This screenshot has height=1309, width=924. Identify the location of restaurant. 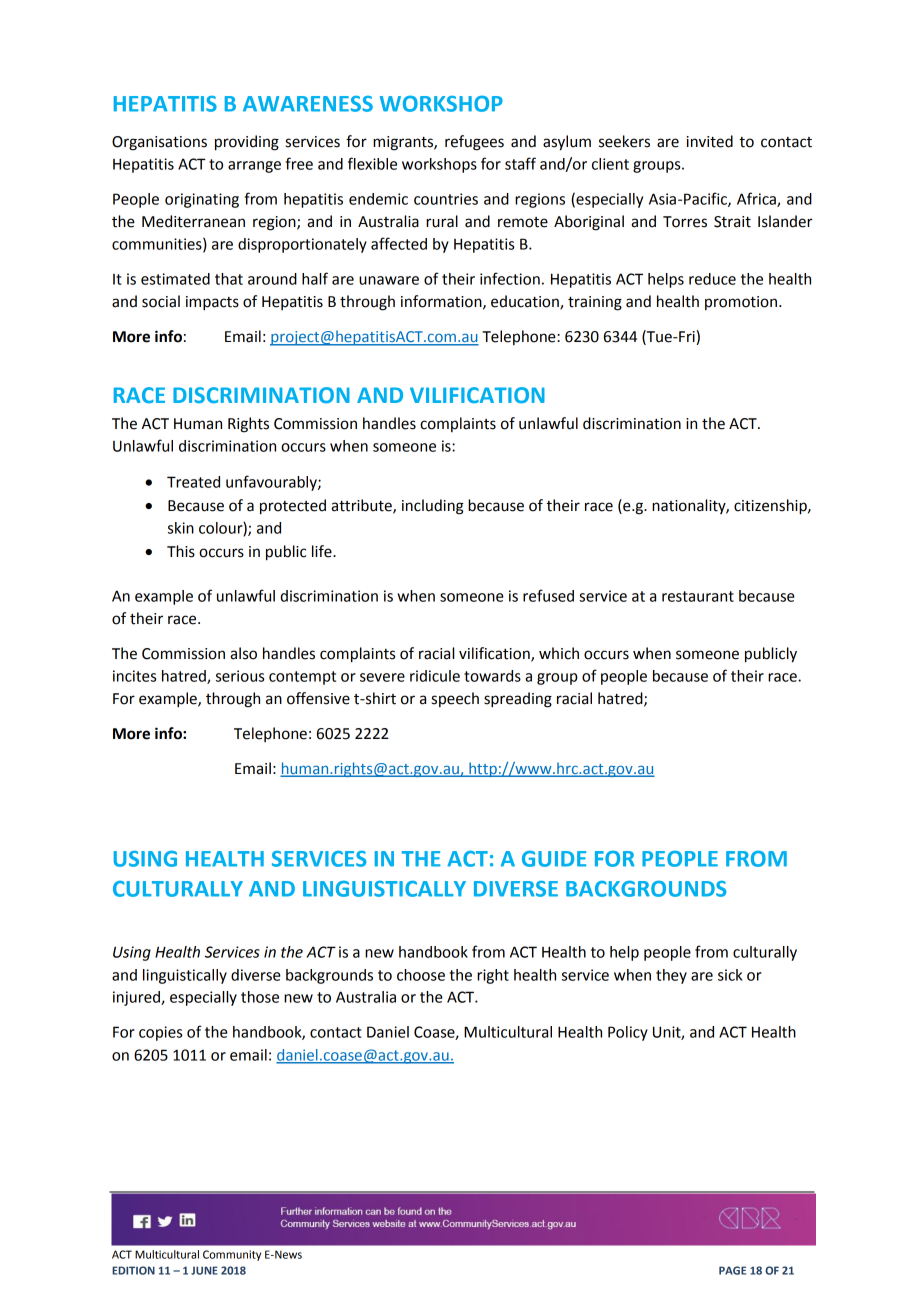
(698, 596).
